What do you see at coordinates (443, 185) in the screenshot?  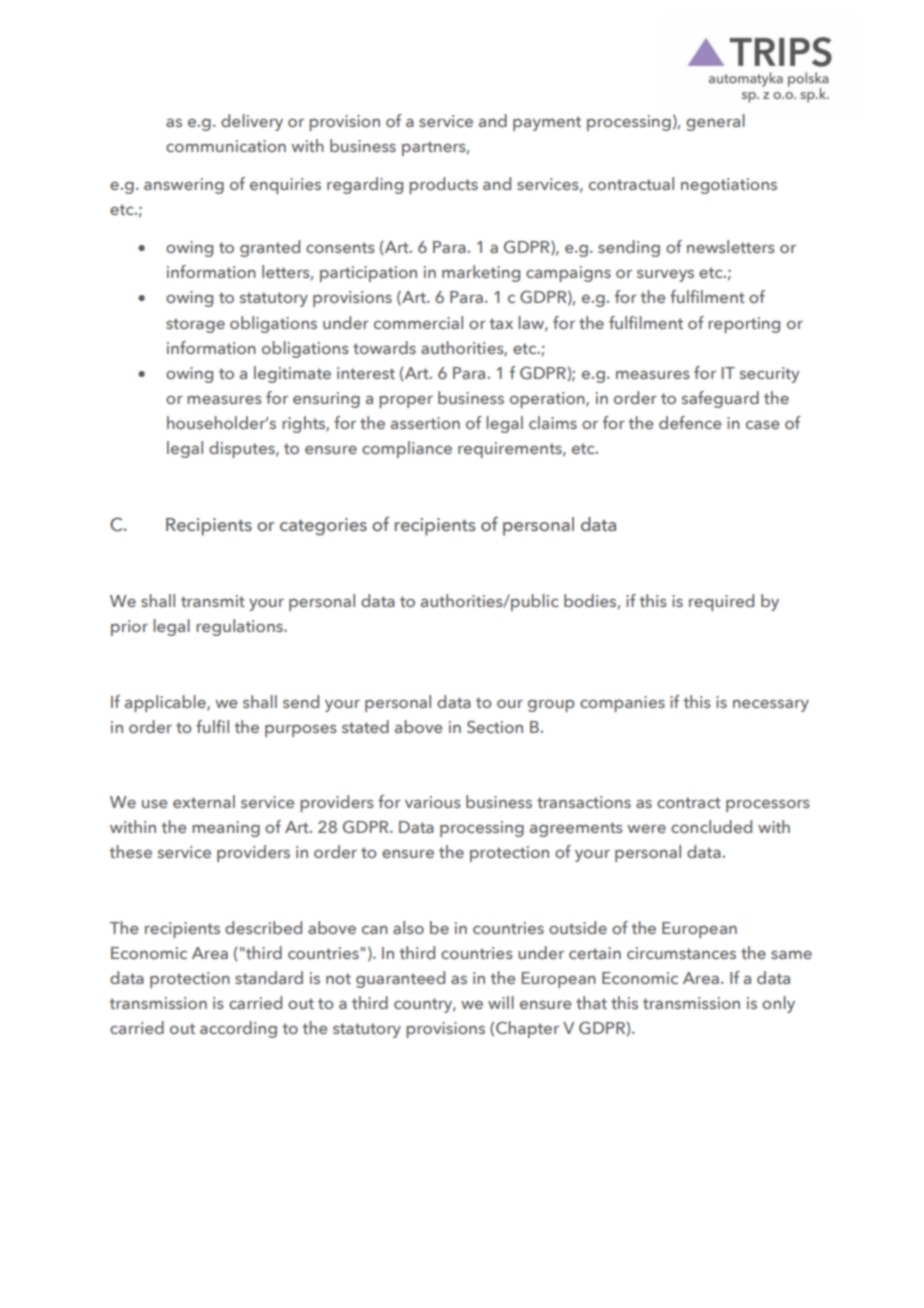 I see `products` at bounding box center [443, 185].
